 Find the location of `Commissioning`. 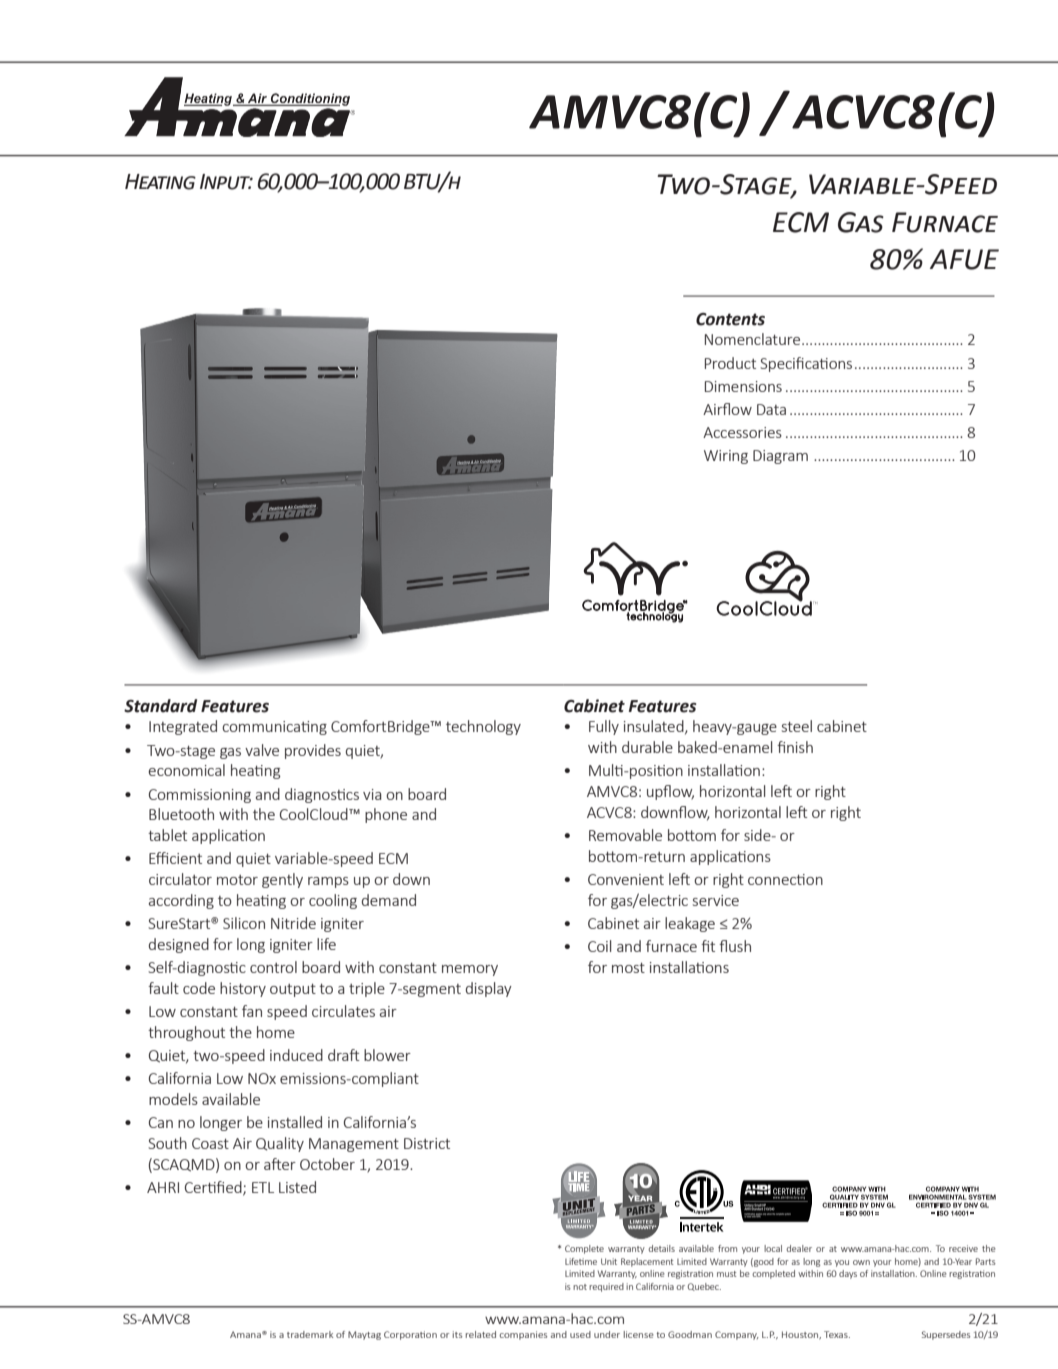

Commissioning is located at coordinates (200, 796).
